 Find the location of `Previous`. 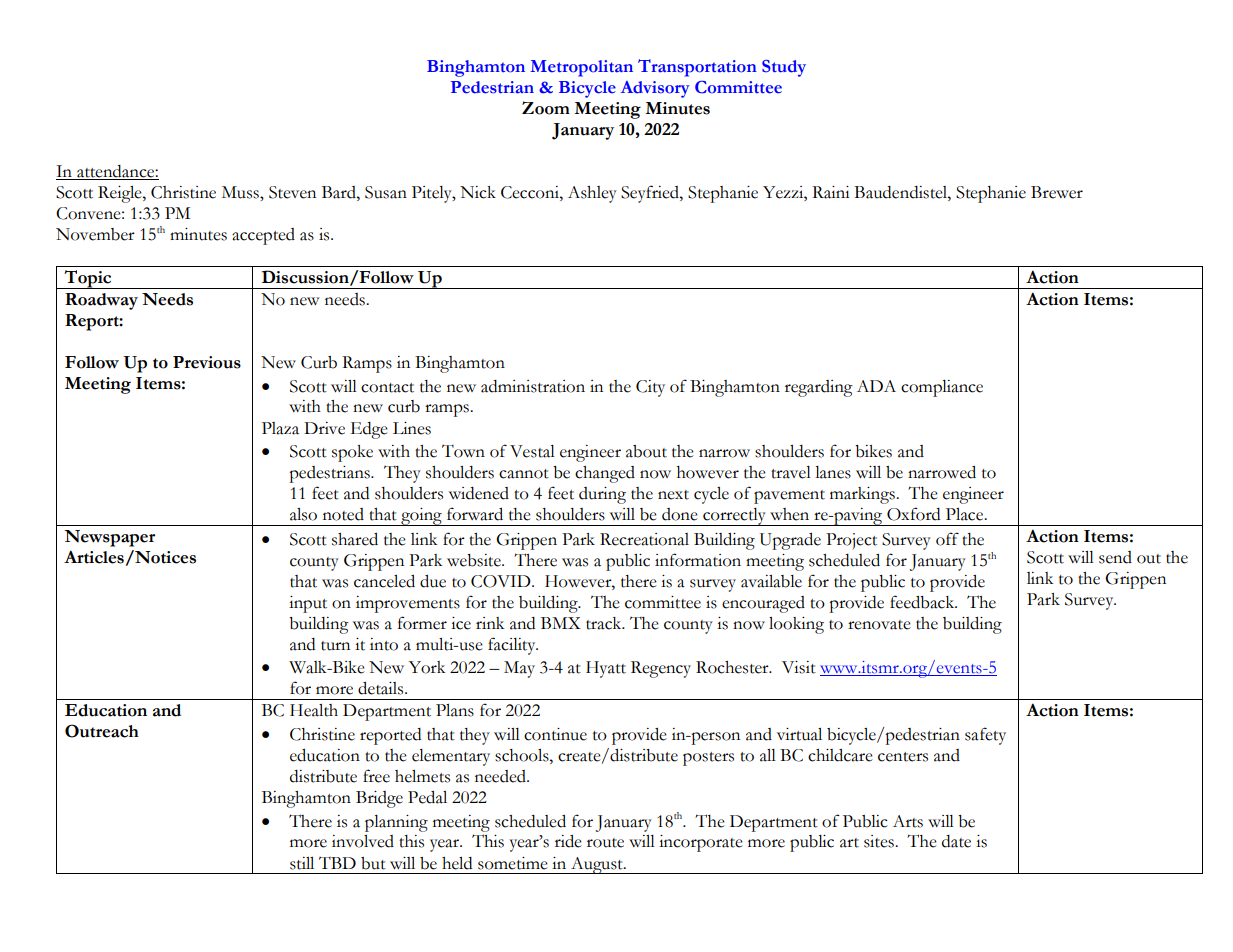

Previous is located at coordinates (207, 362).
